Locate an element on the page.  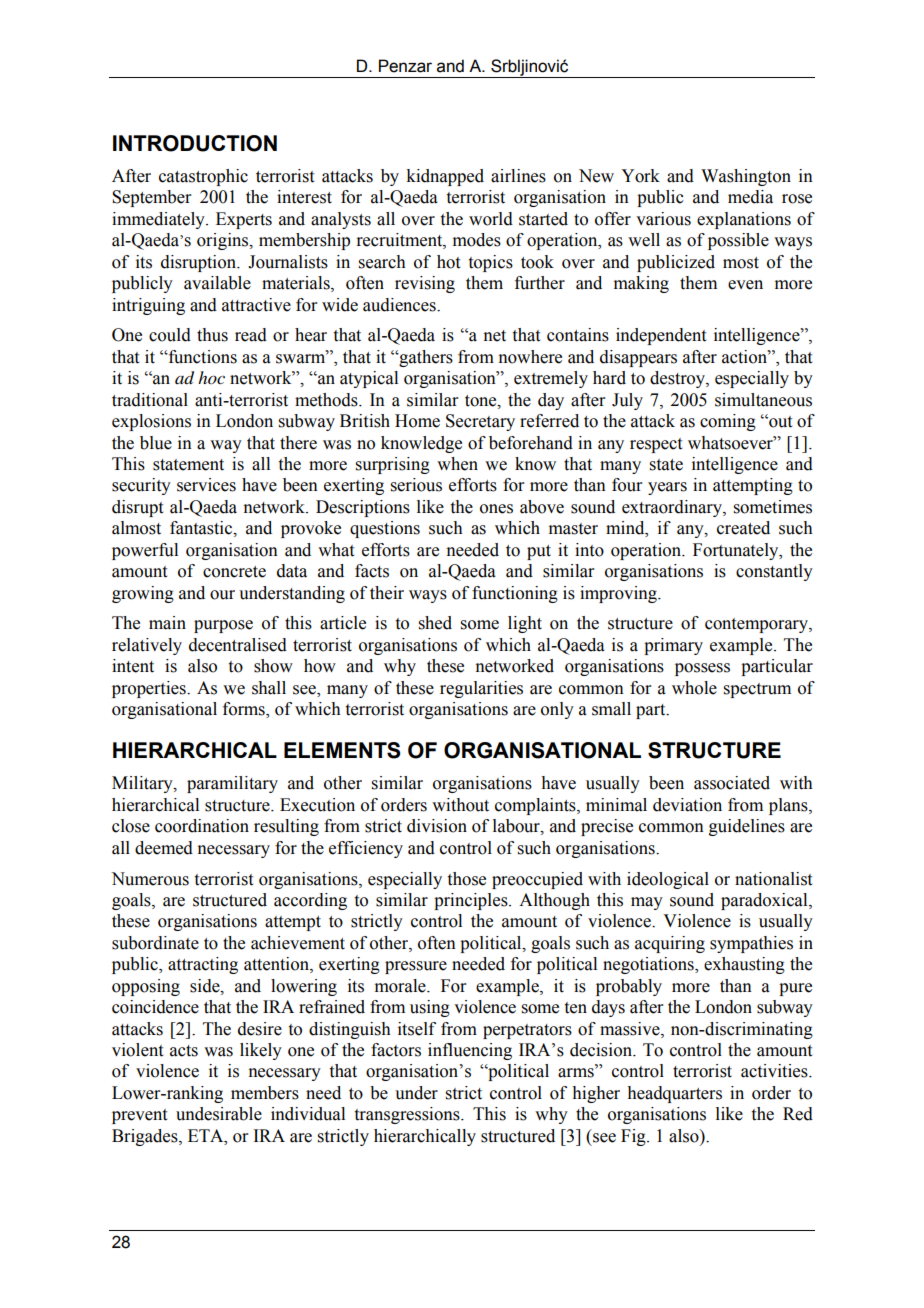
catastrophic is located at coordinates (203, 177).
